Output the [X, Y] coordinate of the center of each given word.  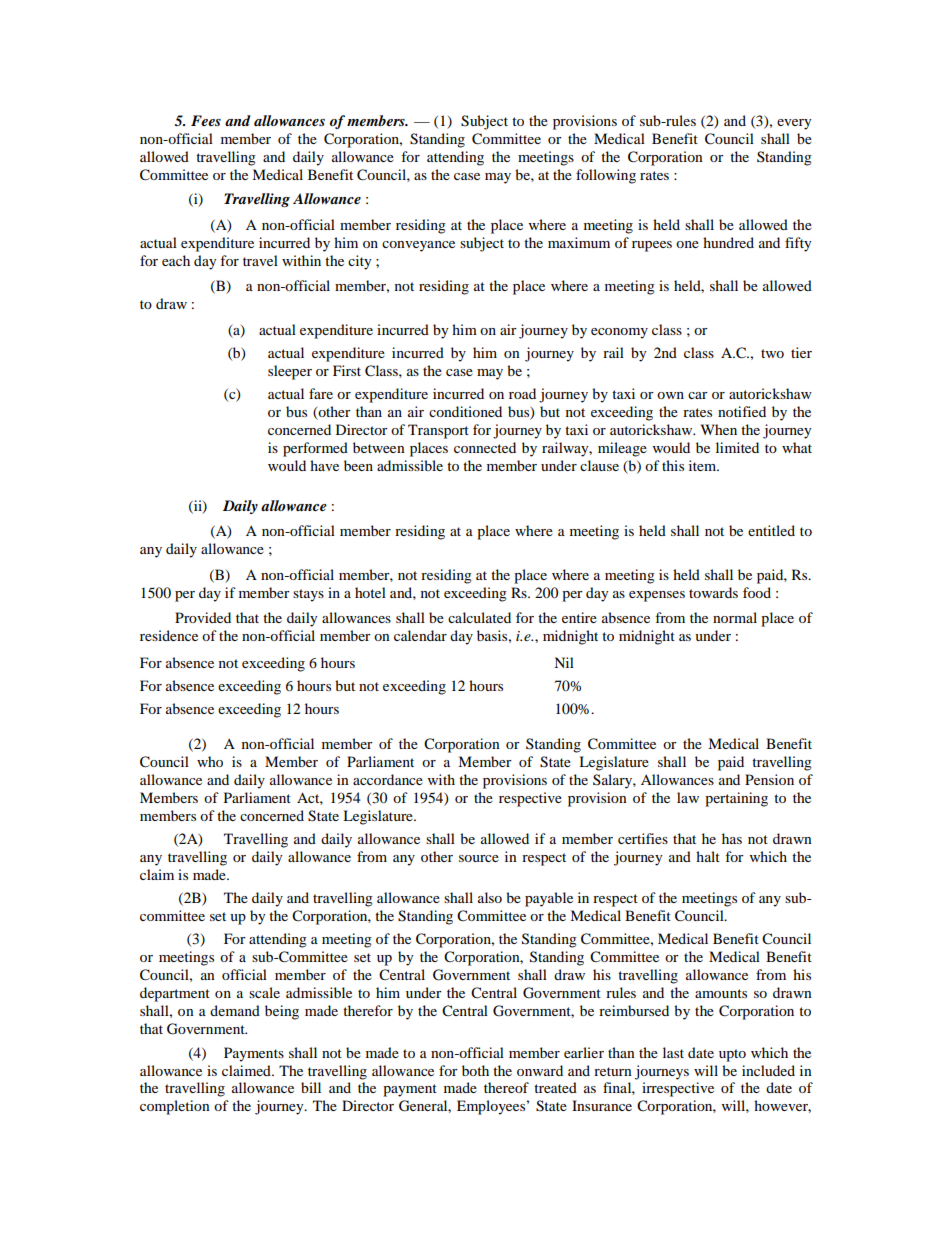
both [475, 1070]
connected [485, 447]
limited [737, 447]
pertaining [736, 799]
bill [311, 1087]
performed [315, 449]
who [210, 761]
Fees [206, 120]
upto [732, 1055]
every [794, 124]
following [606, 176]
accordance [388, 779]
